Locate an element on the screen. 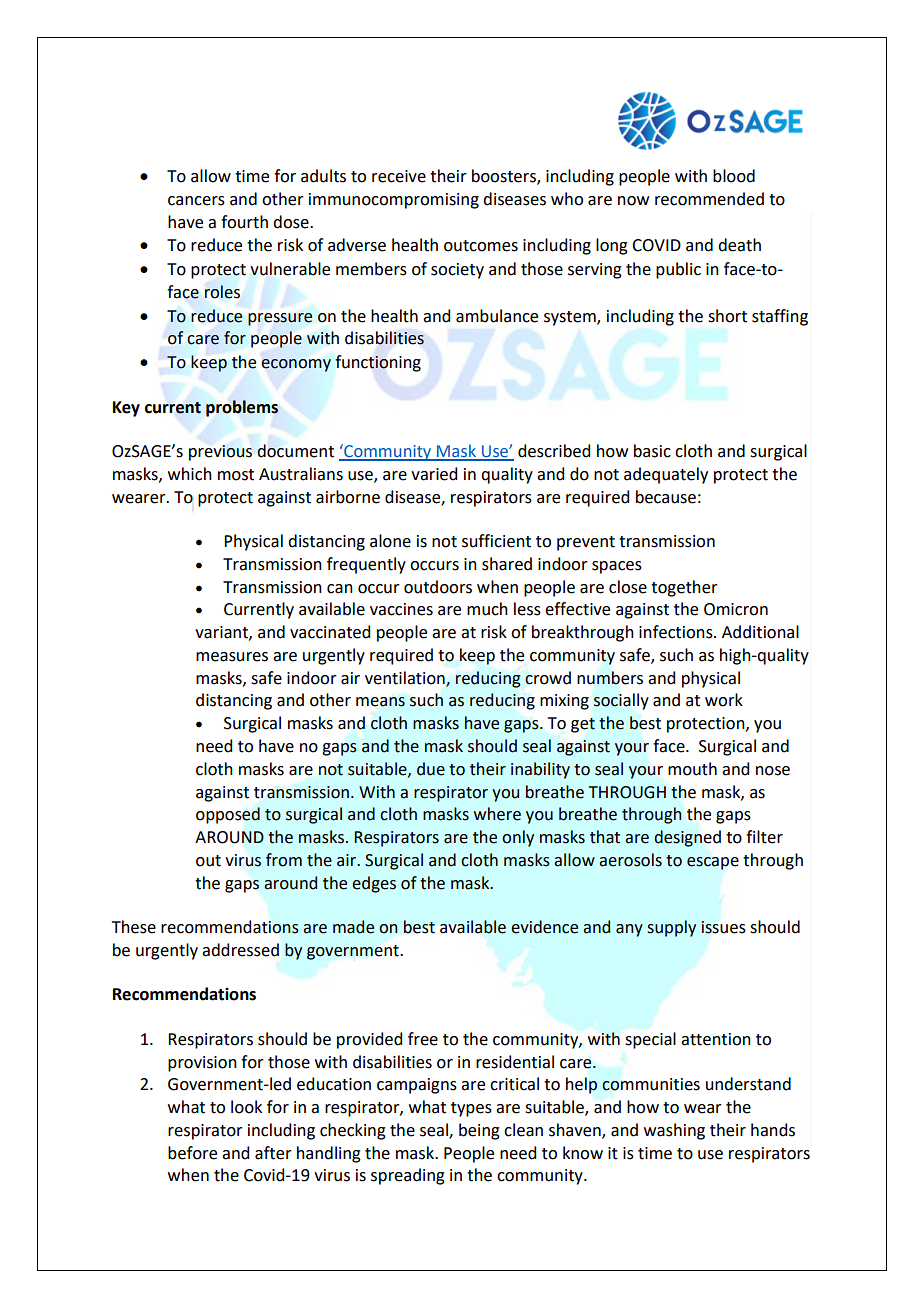 The height and width of the screenshot is (1308, 924). basic is located at coordinates (652, 451).
